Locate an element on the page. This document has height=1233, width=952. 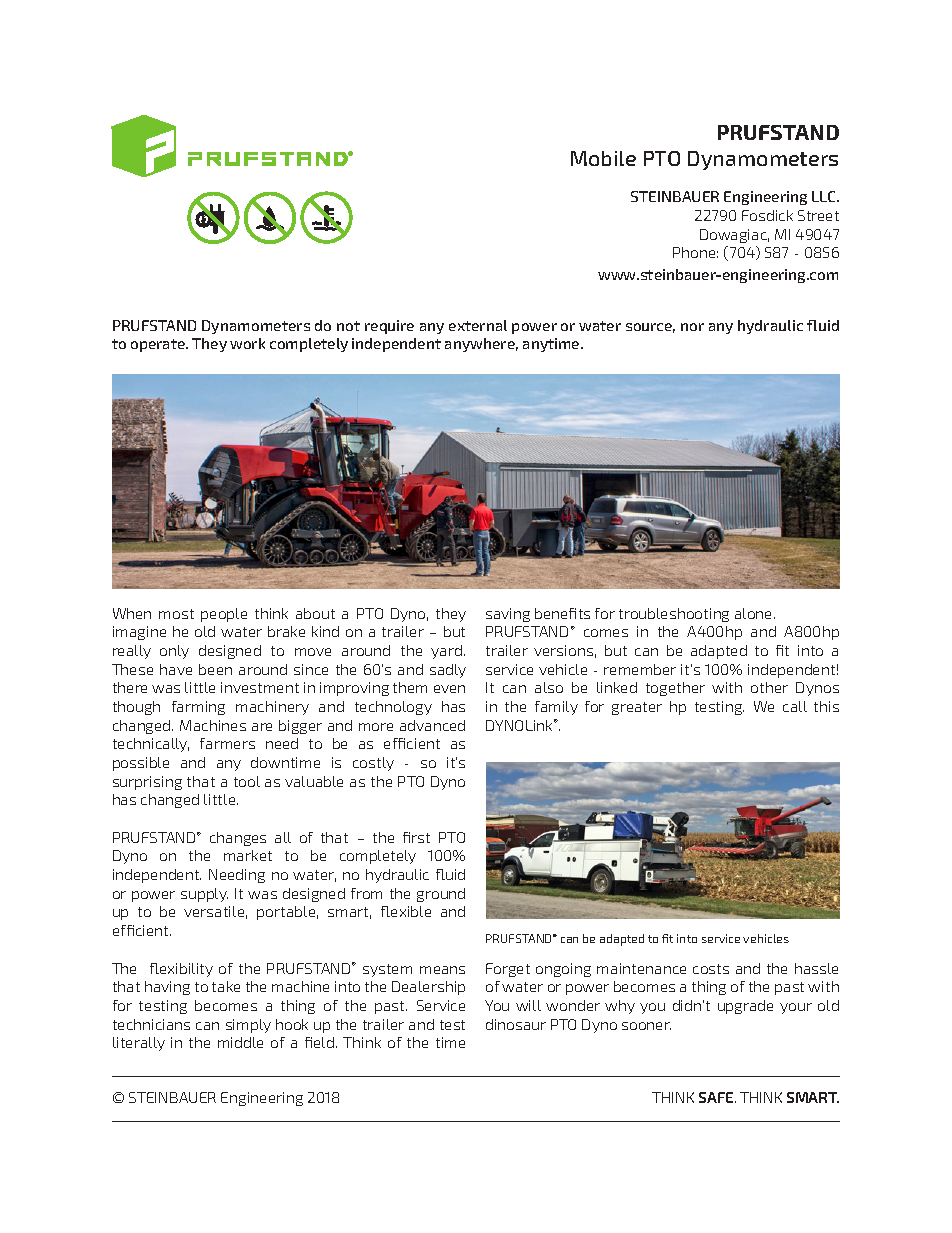
nor is located at coordinates (692, 327).
